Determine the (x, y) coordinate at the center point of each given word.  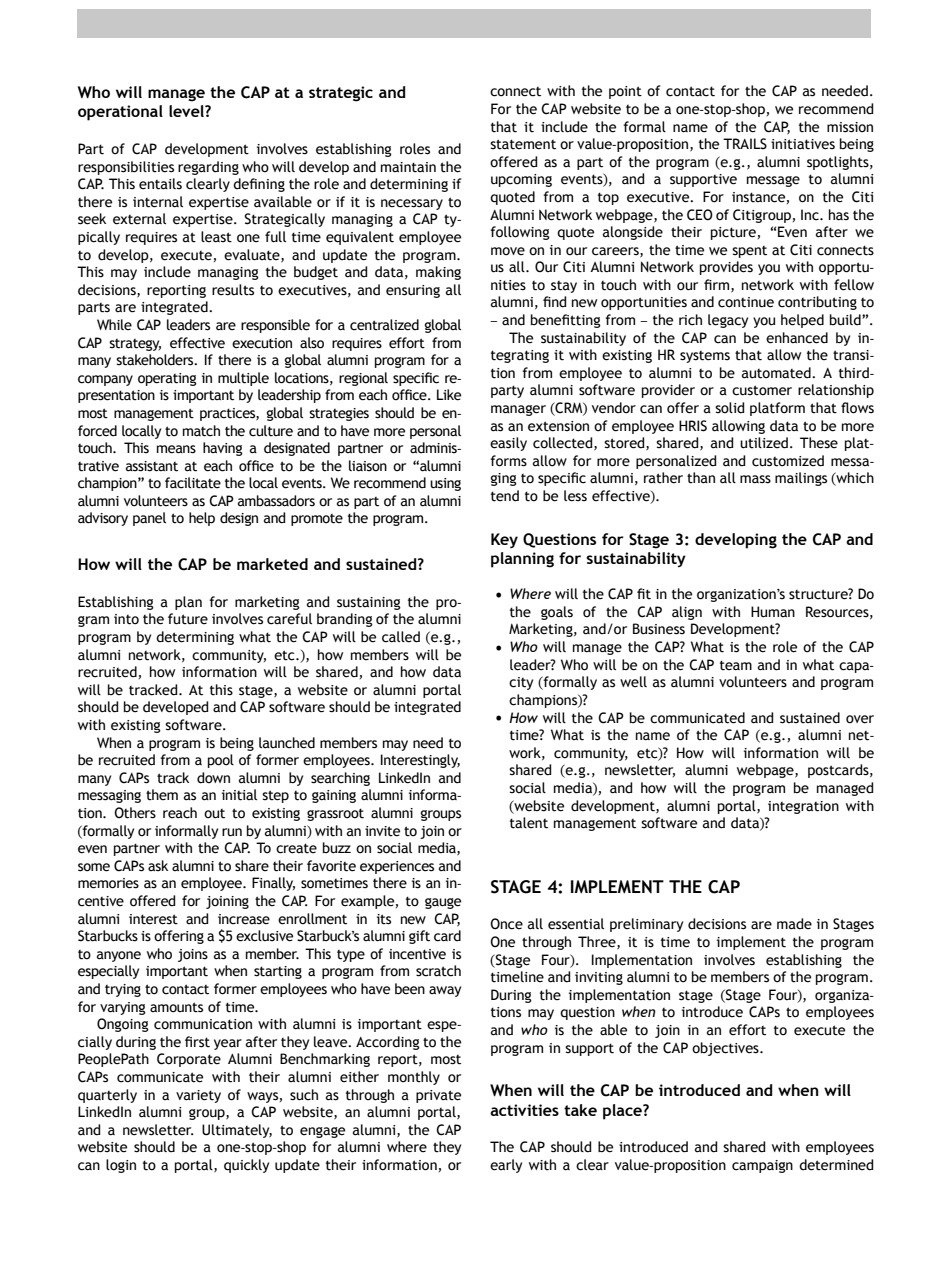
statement (523, 144)
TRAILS (745, 144)
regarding (208, 168)
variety (198, 1096)
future (188, 619)
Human (773, 612)
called (401, 637)
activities (524, 1110)
